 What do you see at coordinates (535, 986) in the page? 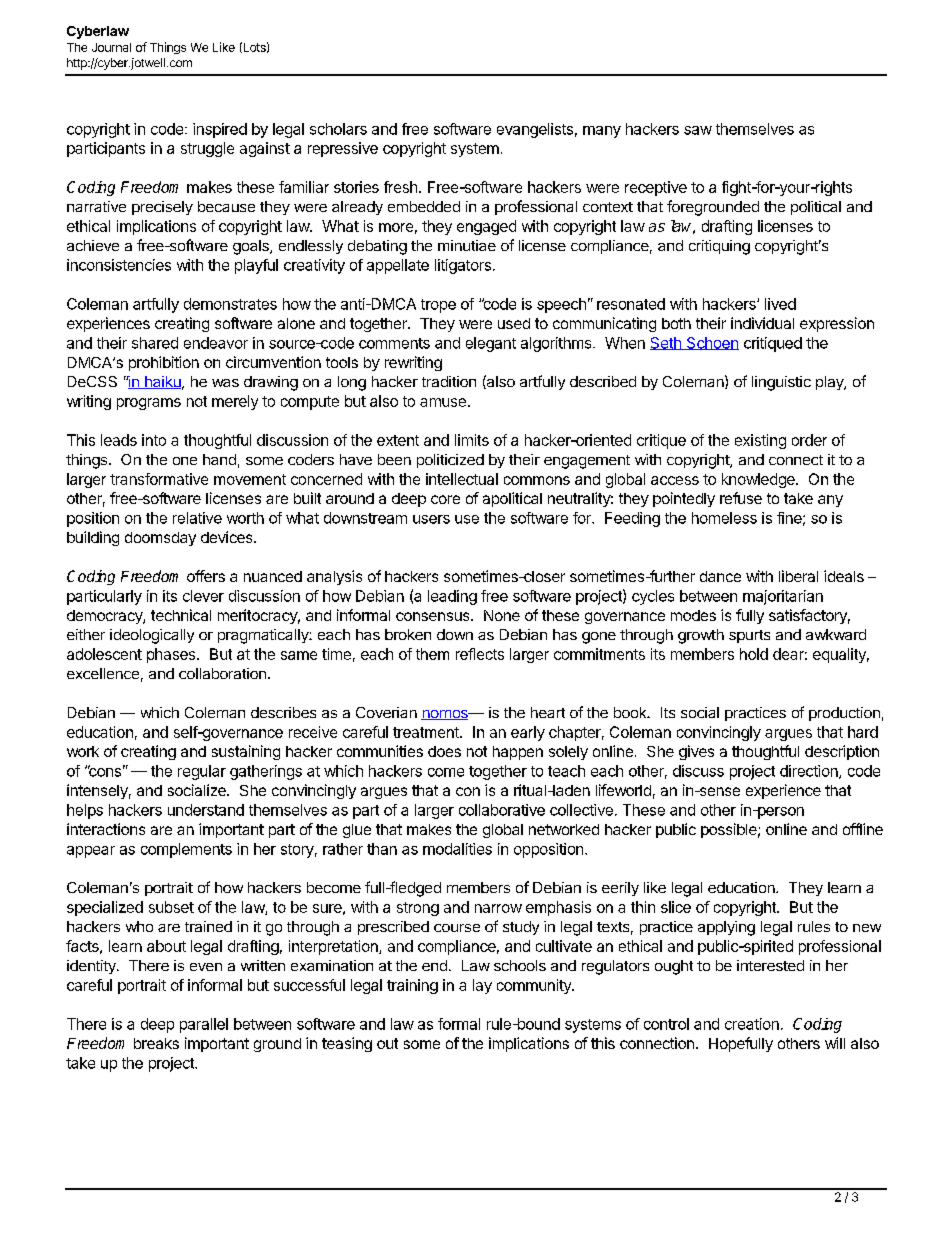
I see `community` at bounding box center [535, 986].
